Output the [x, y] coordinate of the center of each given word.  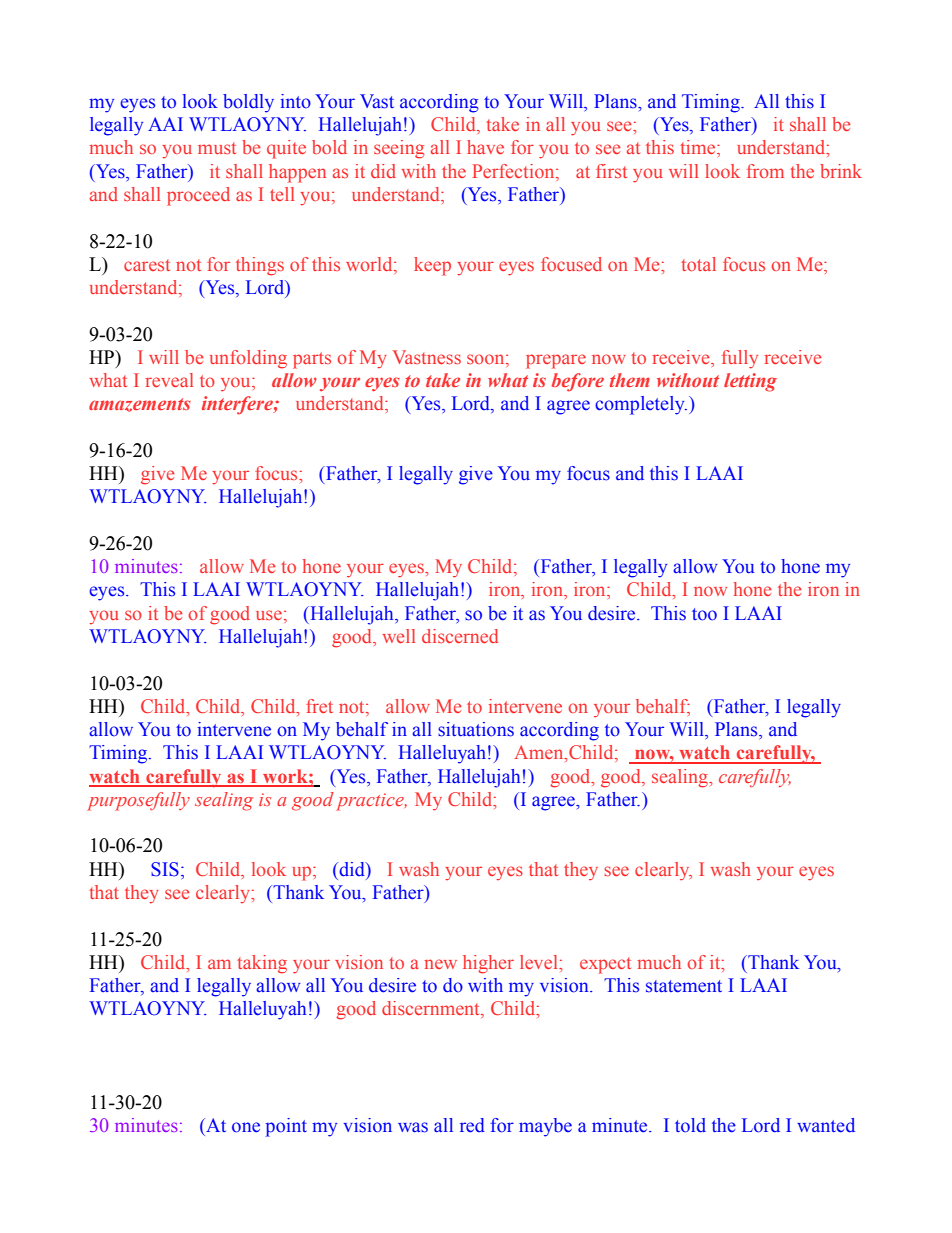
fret [319, 706]
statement [684, 986]
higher [488, 964]
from [765, 171]
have [485, 147]
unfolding [248, 359]
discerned [460, 636]
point [286, 1127]
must [217, 148]
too [704, 614]
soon [487, 359]
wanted [826, 1125]
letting [750, 382]
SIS [165, 869]
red [472, 1125]
